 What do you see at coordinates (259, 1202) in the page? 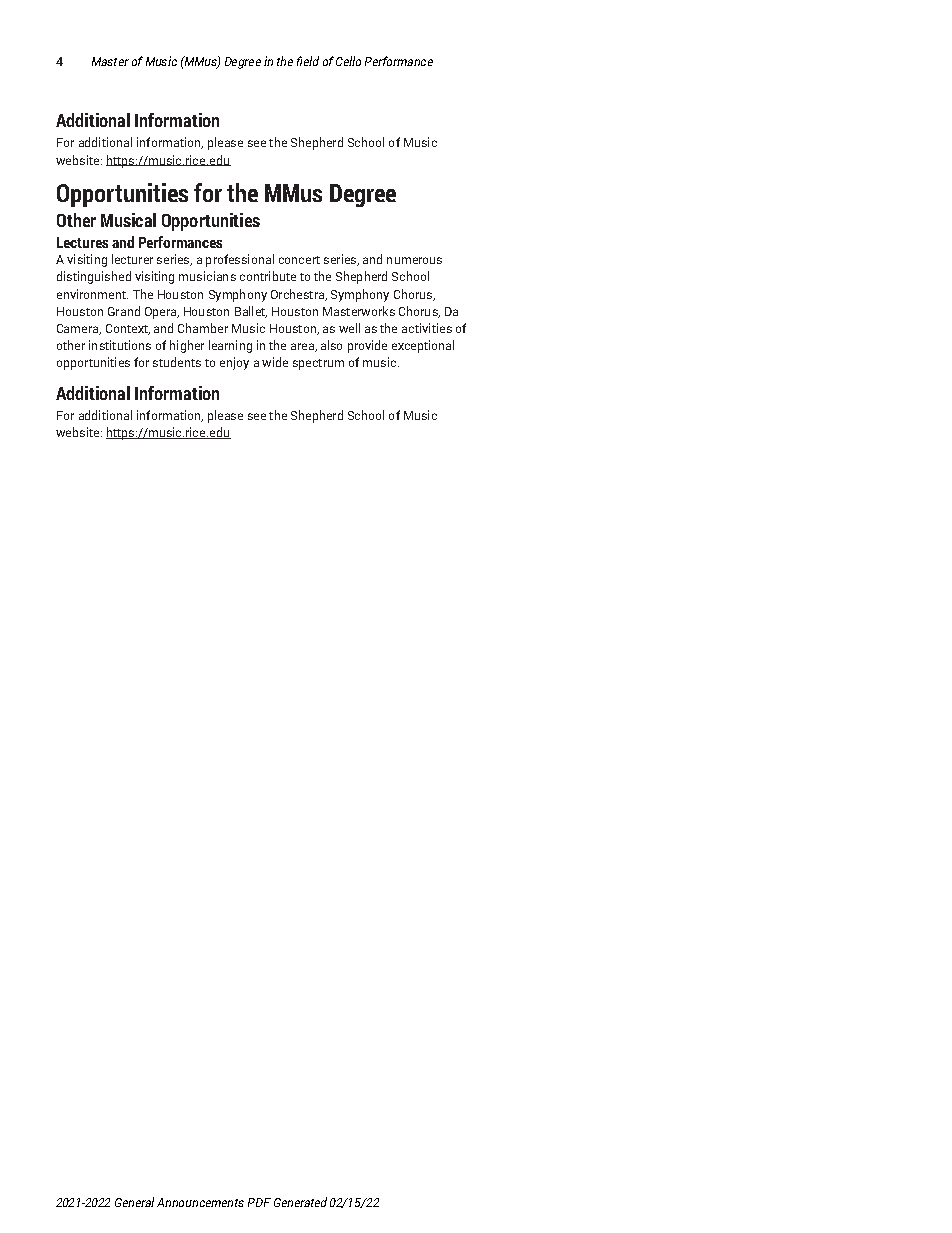
I see `PDF` at bounding box center [259, 1202].
